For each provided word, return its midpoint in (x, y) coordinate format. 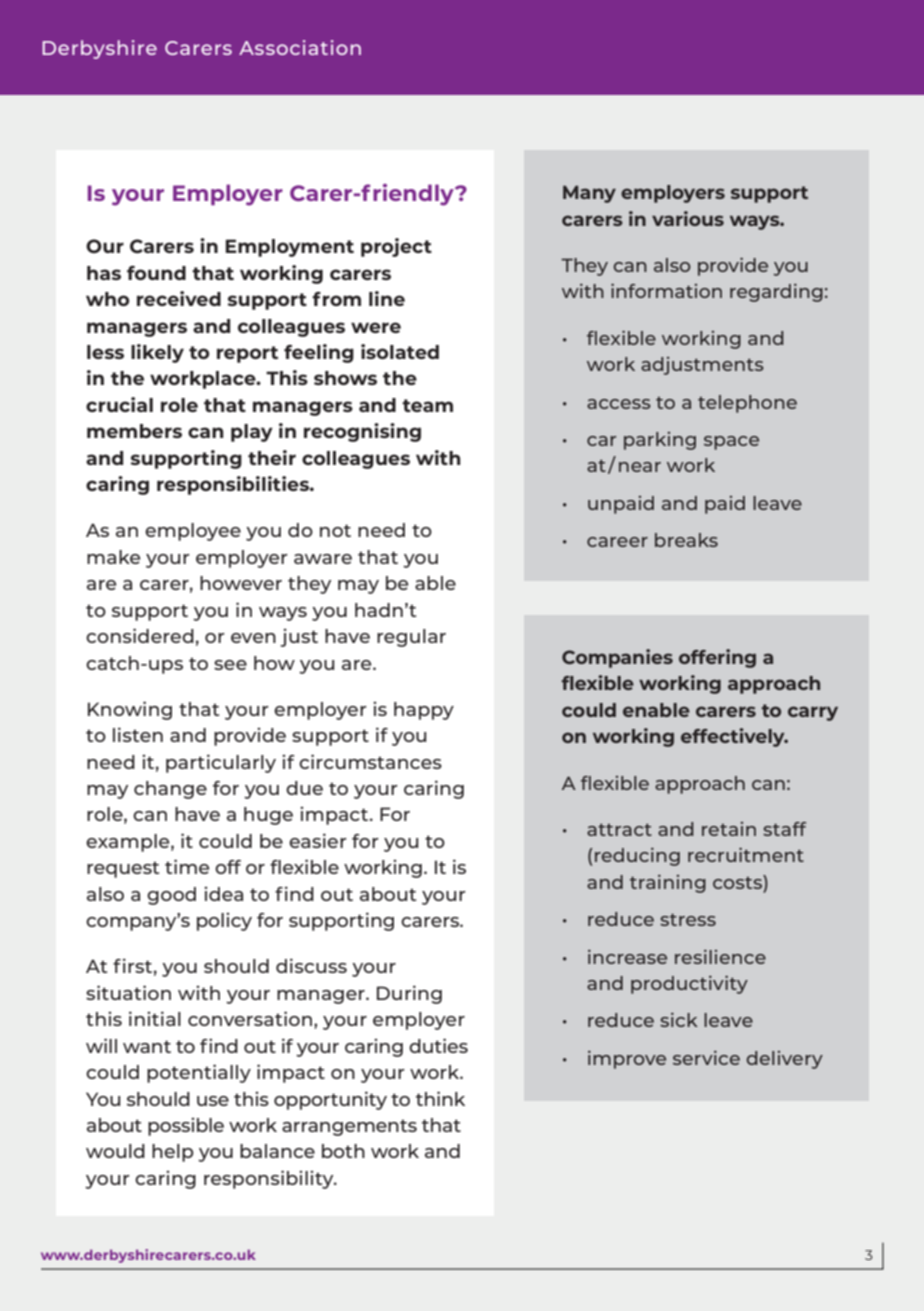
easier (318, 840)
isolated (400, 351)
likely (157, 353)
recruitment (746, 854)
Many (589, 194)
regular (411, 638)
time (187, 866)
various (688, 218)
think (440, 1098)
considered (140, 635)
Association (300, 47)
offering (717, 658)
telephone (747, 404)
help (172, 1153)
